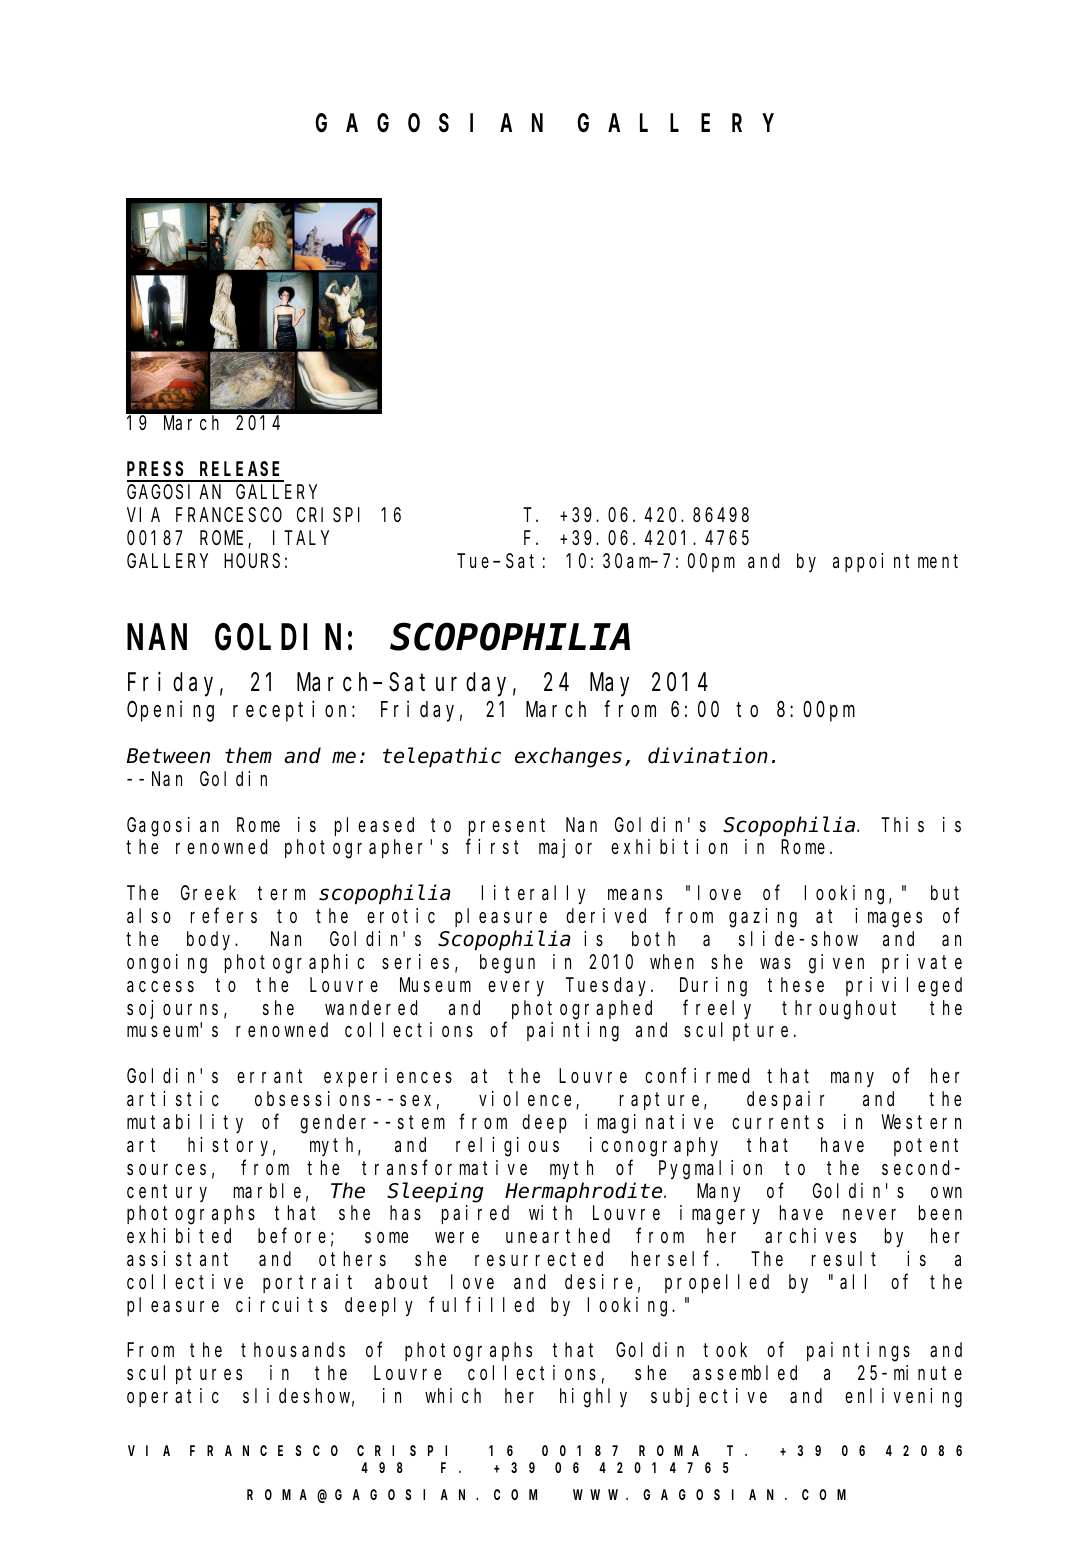  Describe the element at coordinates (778, 1122) in the screenshot. I see `currents` at that location.
